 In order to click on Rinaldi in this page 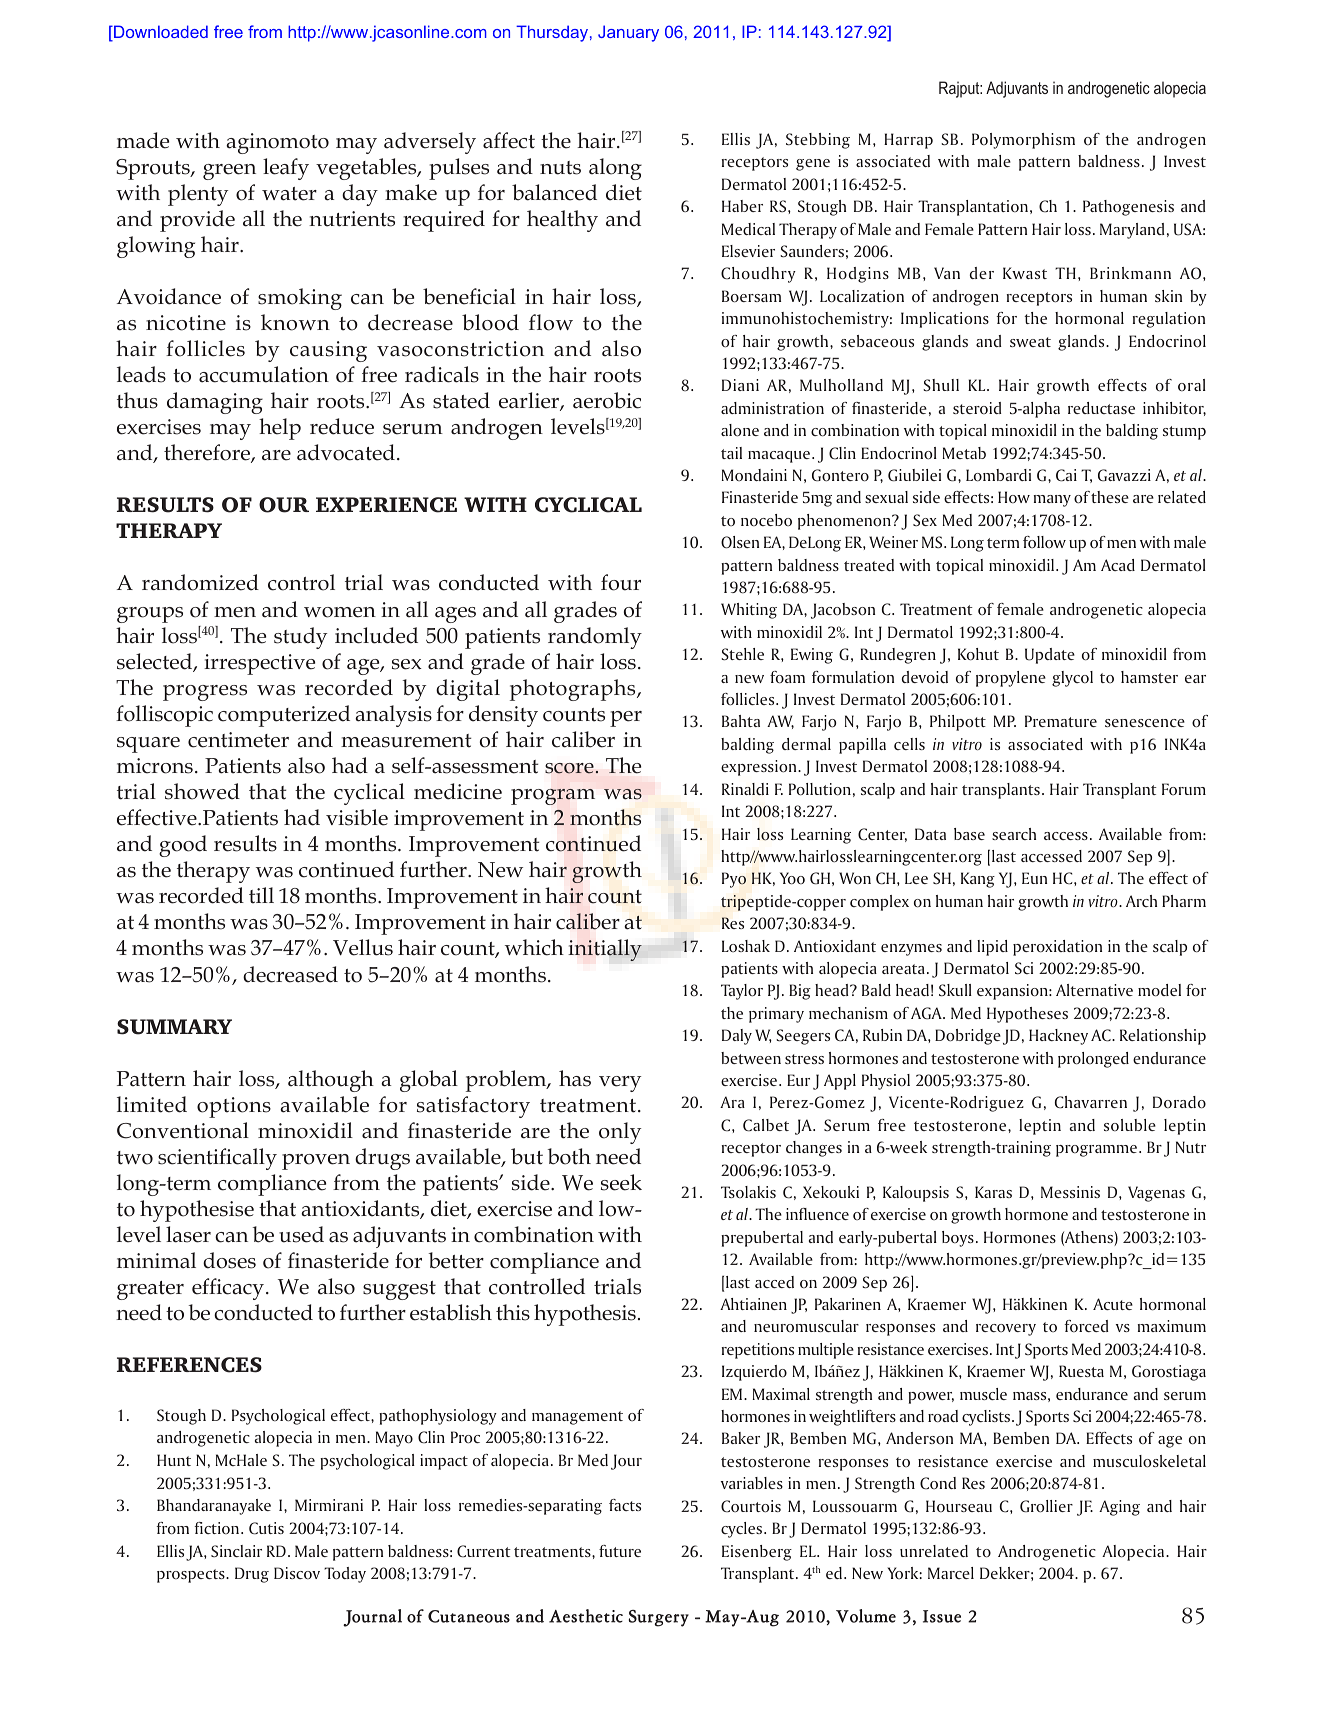, I will do `click(745, 789)`.
